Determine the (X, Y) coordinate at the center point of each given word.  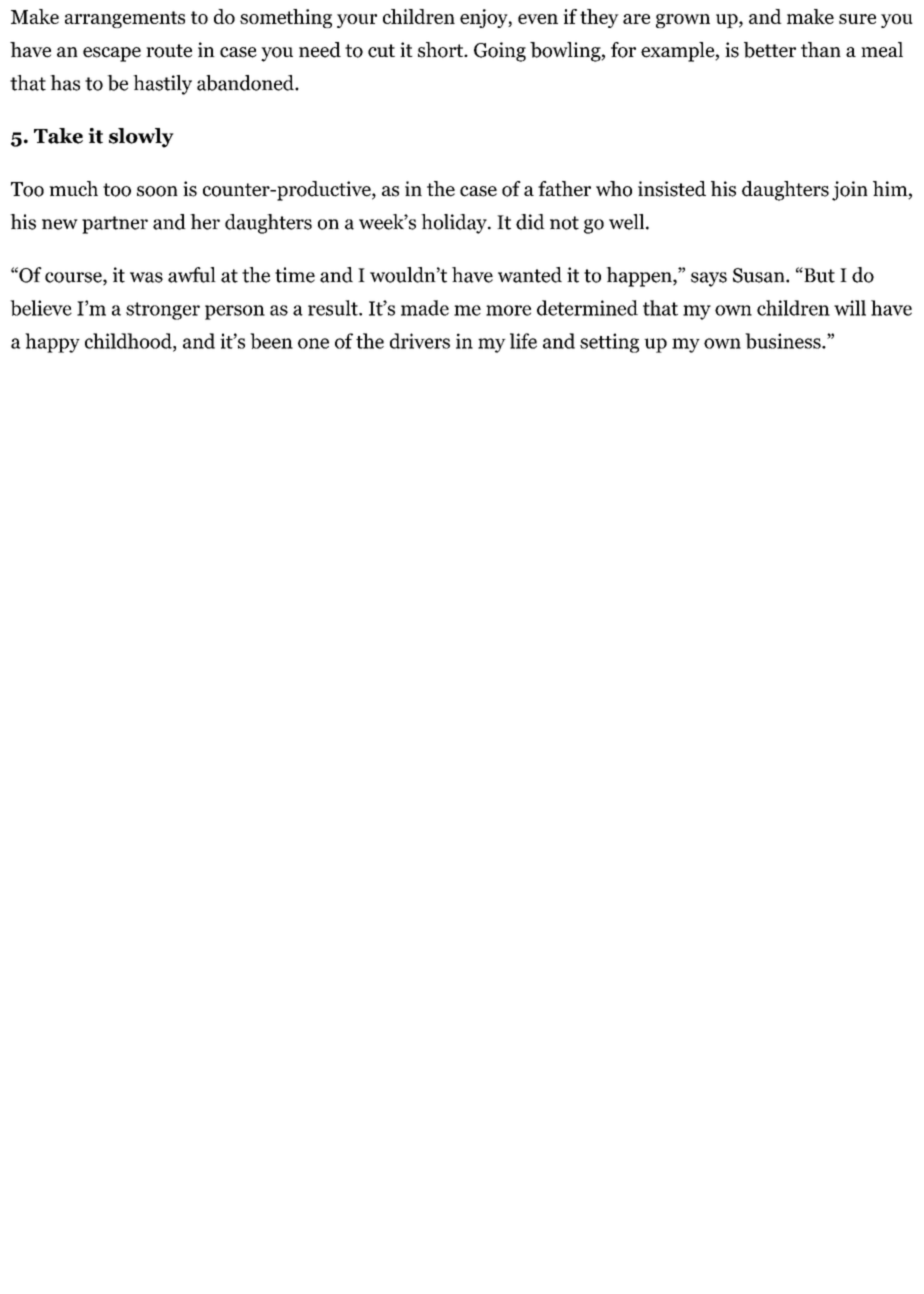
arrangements (125, 19)
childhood (129, 342)
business (784, 341)
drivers (420, 341)
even (538, 19)
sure (857, 19)
